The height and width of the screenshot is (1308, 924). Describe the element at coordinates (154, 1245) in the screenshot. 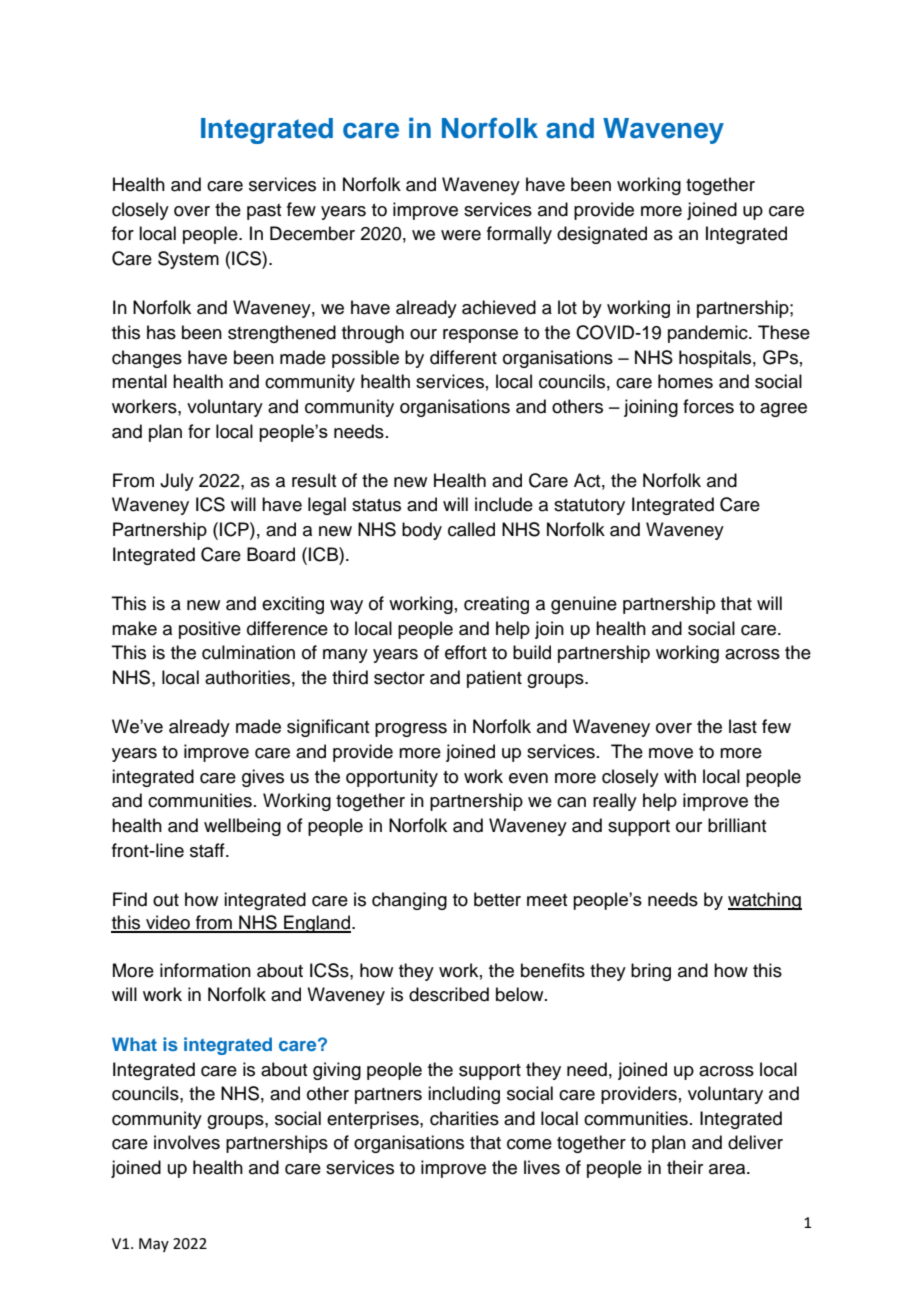

I see `May` at that location.
